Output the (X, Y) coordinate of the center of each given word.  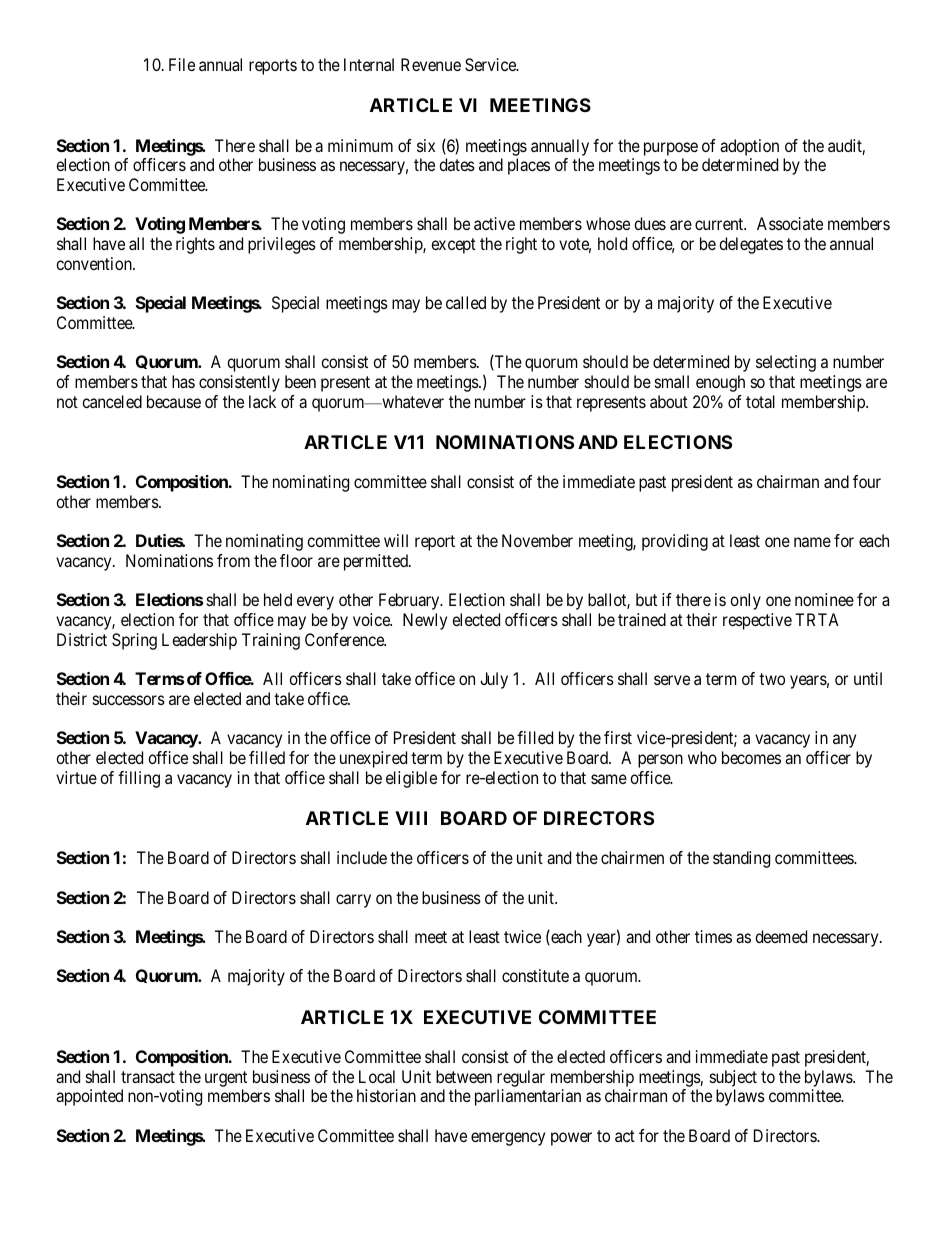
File (182, 64)
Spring (134, 641)
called (466, 302)
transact (148, 1077)
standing (741, 859)
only (745, 601)
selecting (786, 363)
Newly (425, 621)
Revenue (431, 64)
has (183, 381)
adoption (749, 147)
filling (139, 779)
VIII (411, 818)
